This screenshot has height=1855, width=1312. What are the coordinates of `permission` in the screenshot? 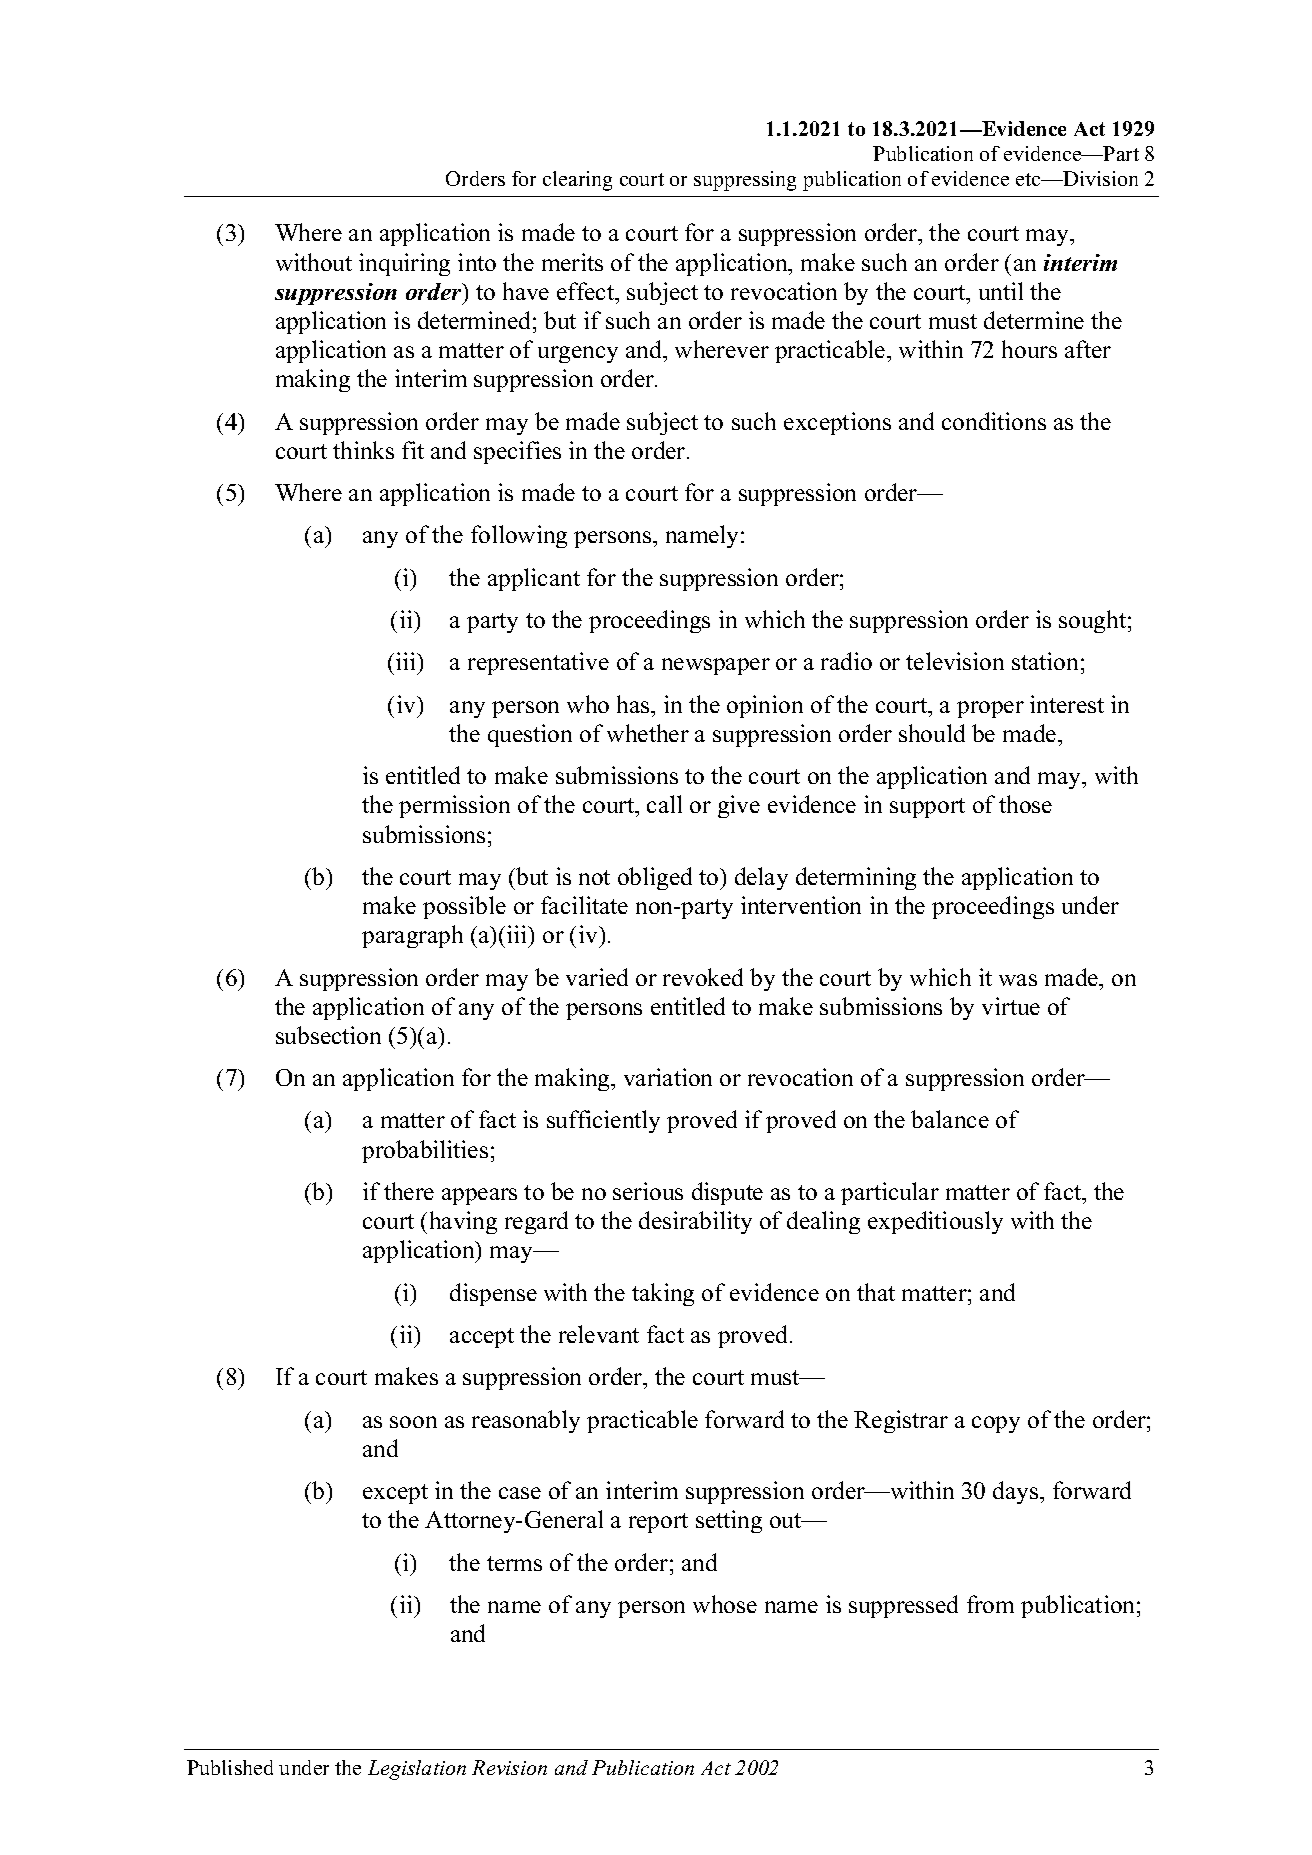 It's located at (454, 806).
